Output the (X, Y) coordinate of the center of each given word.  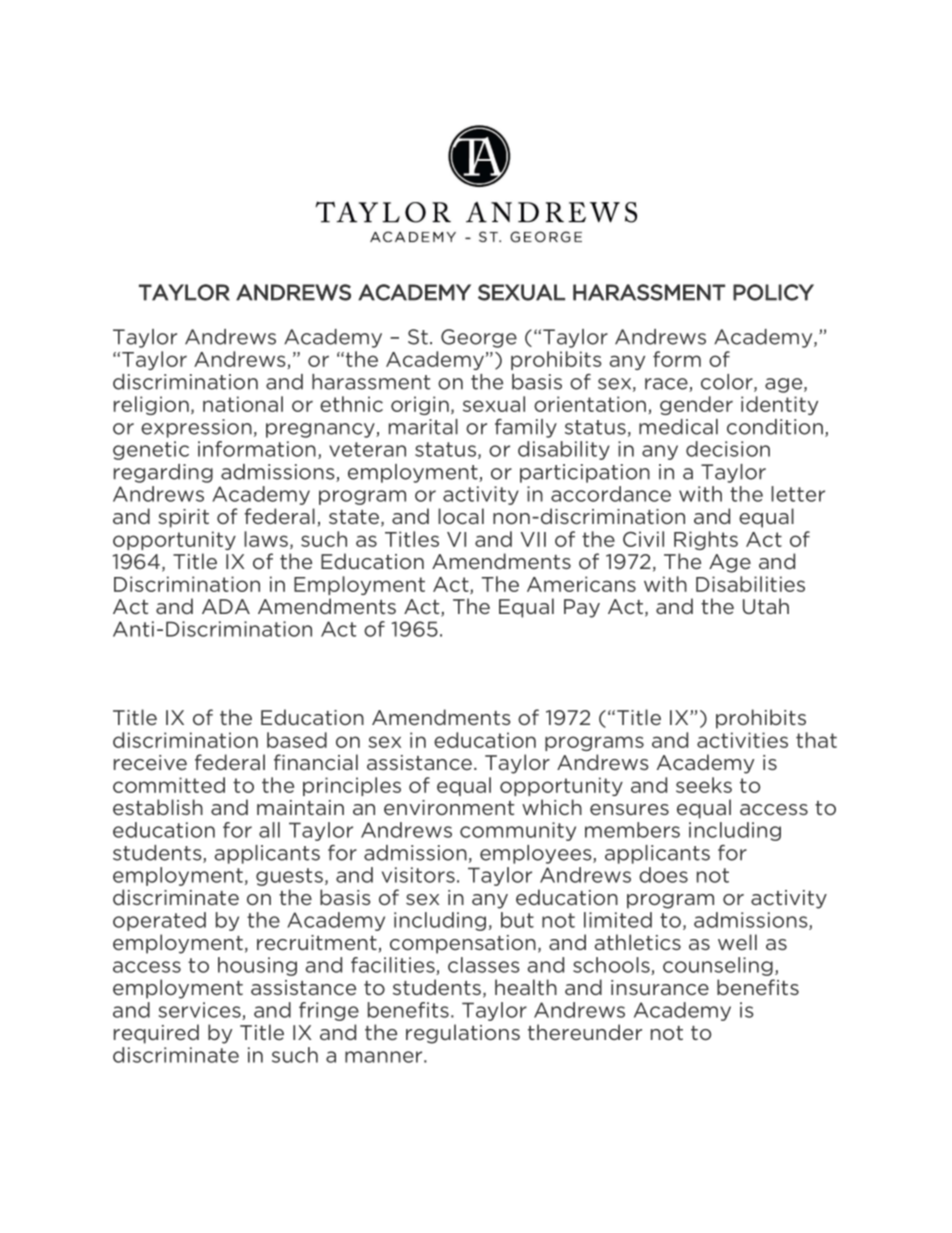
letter (798, 494)
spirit (183, 518)
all (269, 830)
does (663, 875)
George (479, 338)
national (243, 404)
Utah (766, 606)
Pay (582, 608)
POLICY (773, 292)
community (518, 831)
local (461, 516)
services (201, 1011)
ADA (226, 606)
